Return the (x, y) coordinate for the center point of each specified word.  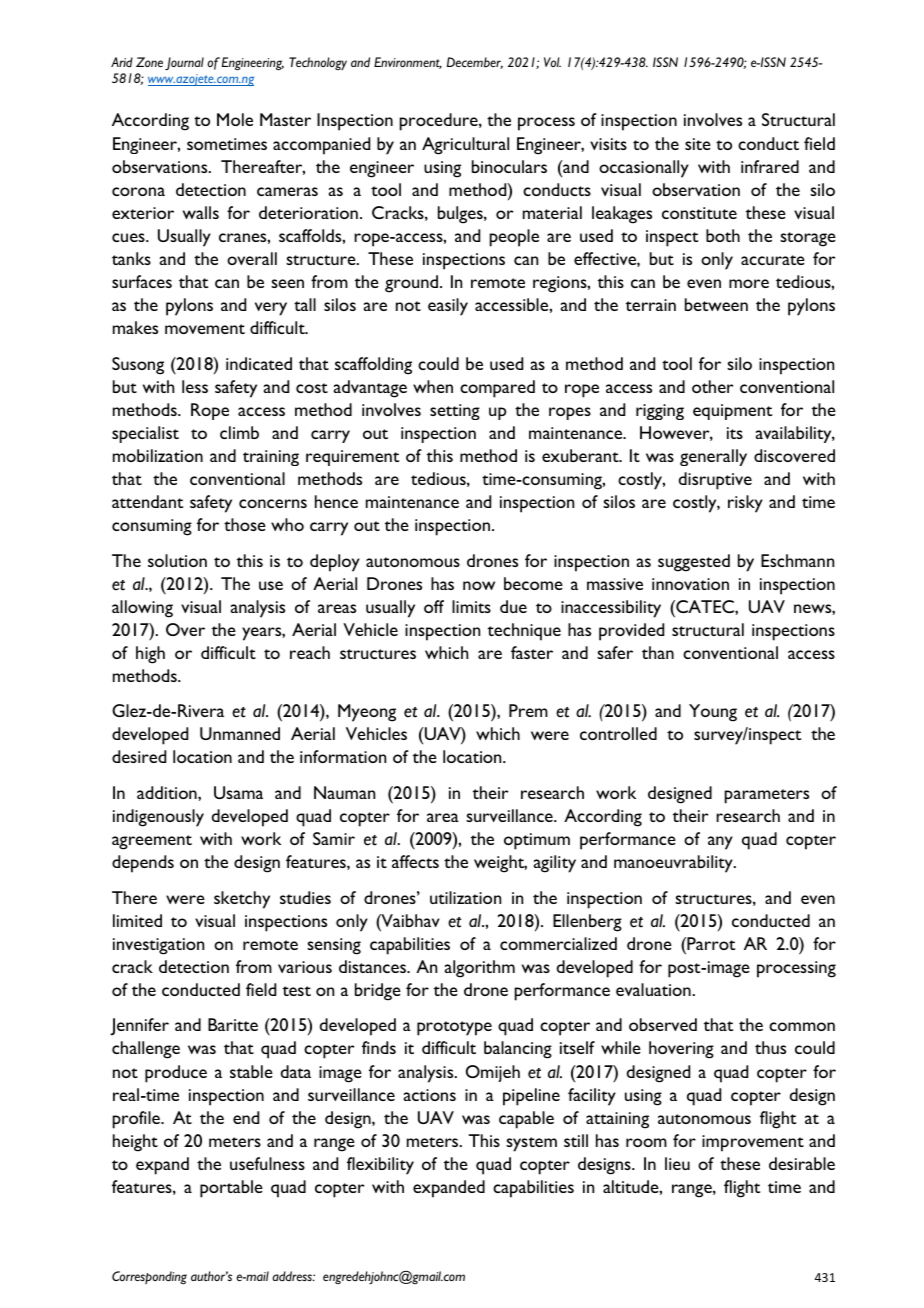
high (150, 655)
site (698, 144)
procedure (440, 122)
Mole (235, 119)
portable (231, 1189)
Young (713, 713)
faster (532, 652)
